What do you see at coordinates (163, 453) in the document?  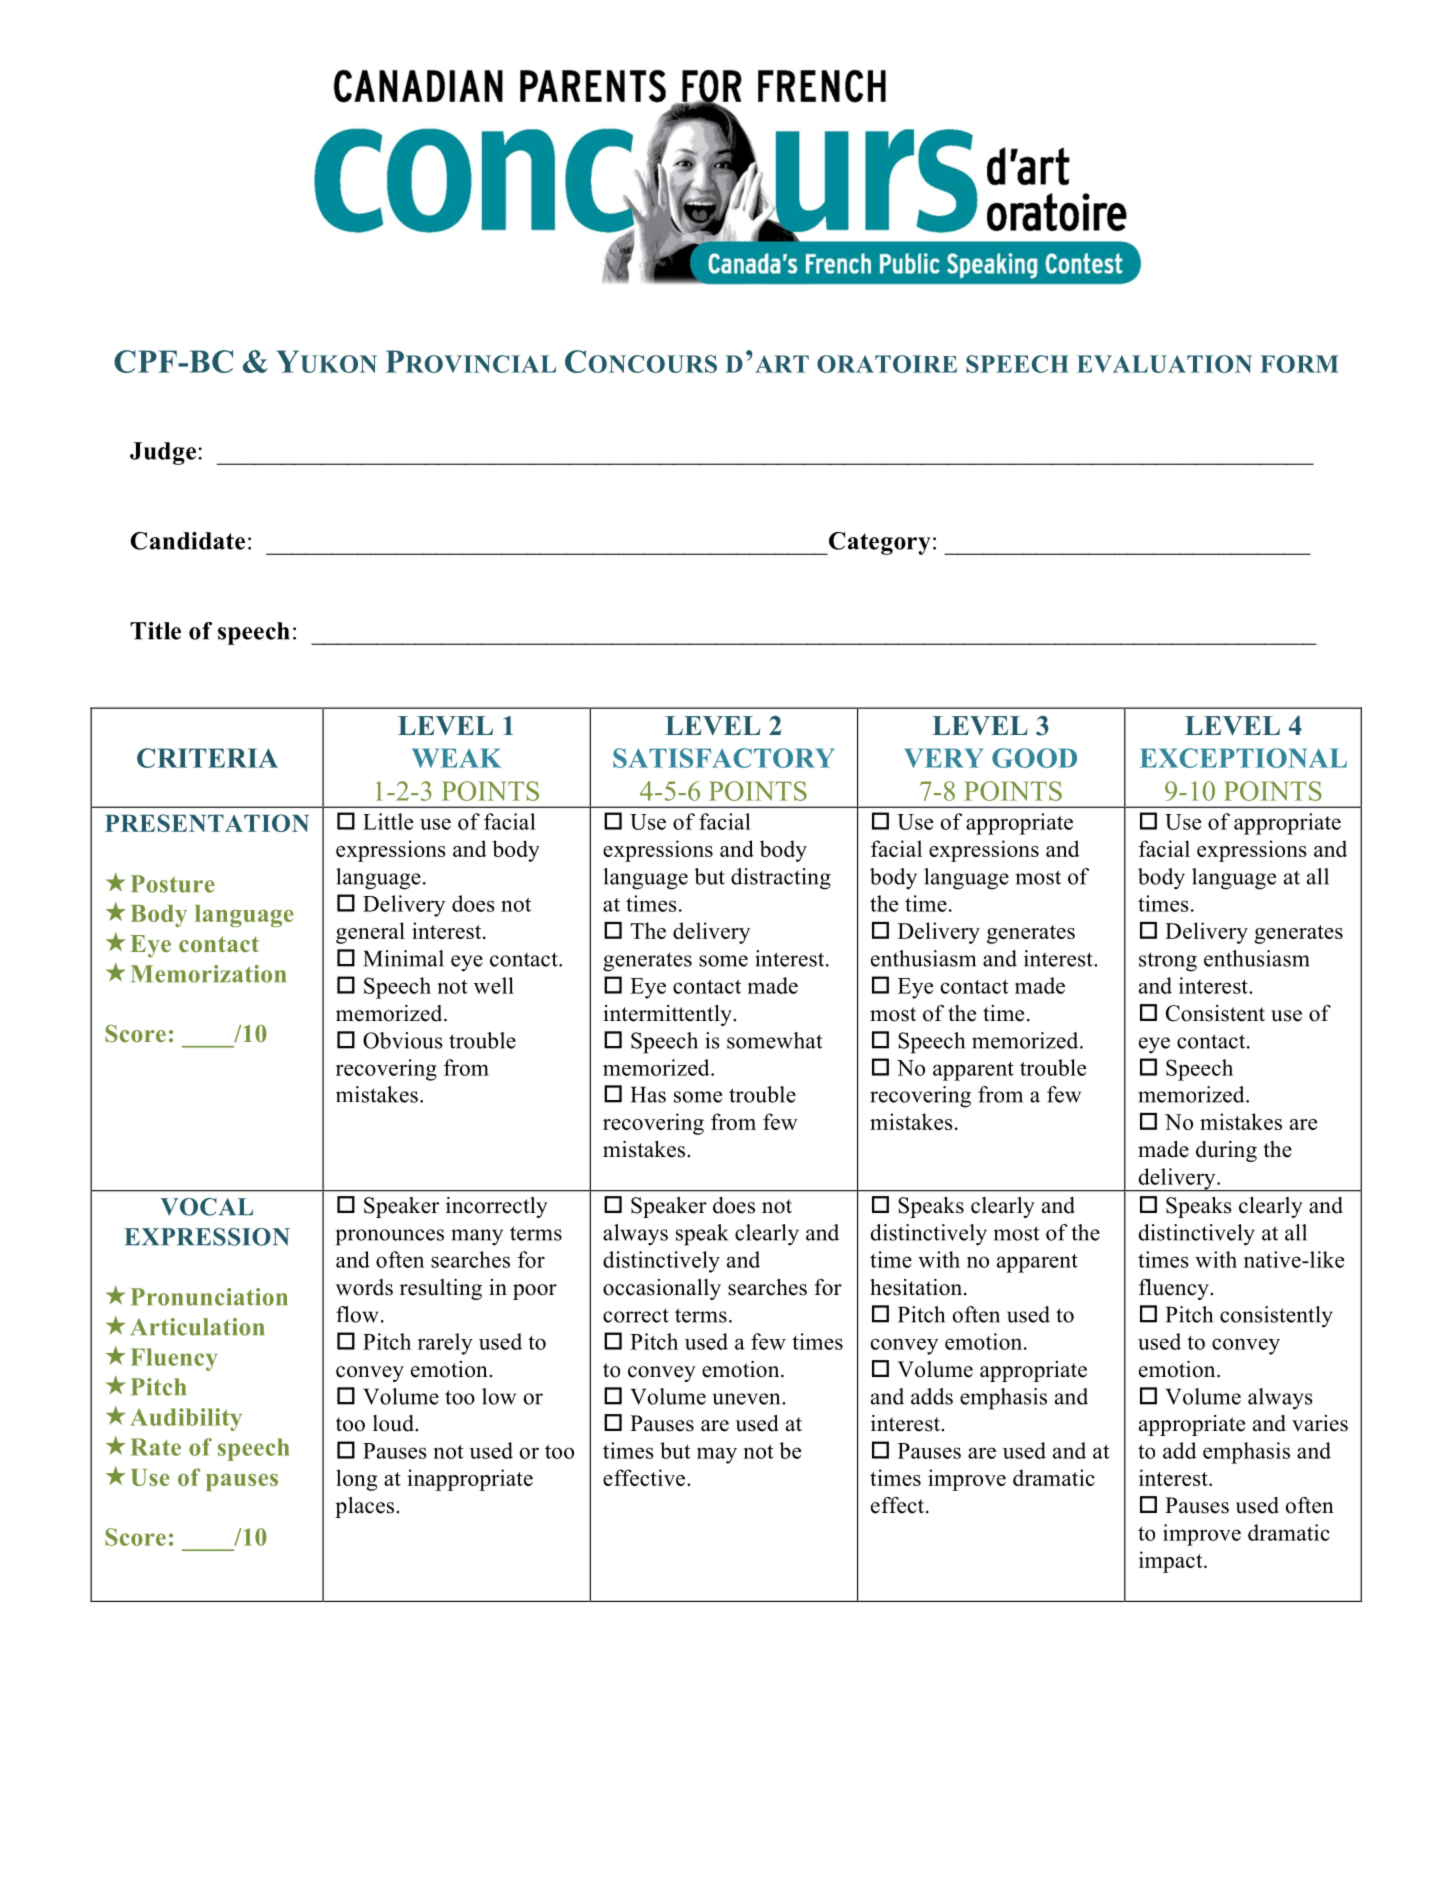 I see `Judge` at bounding box center [163, 453].
